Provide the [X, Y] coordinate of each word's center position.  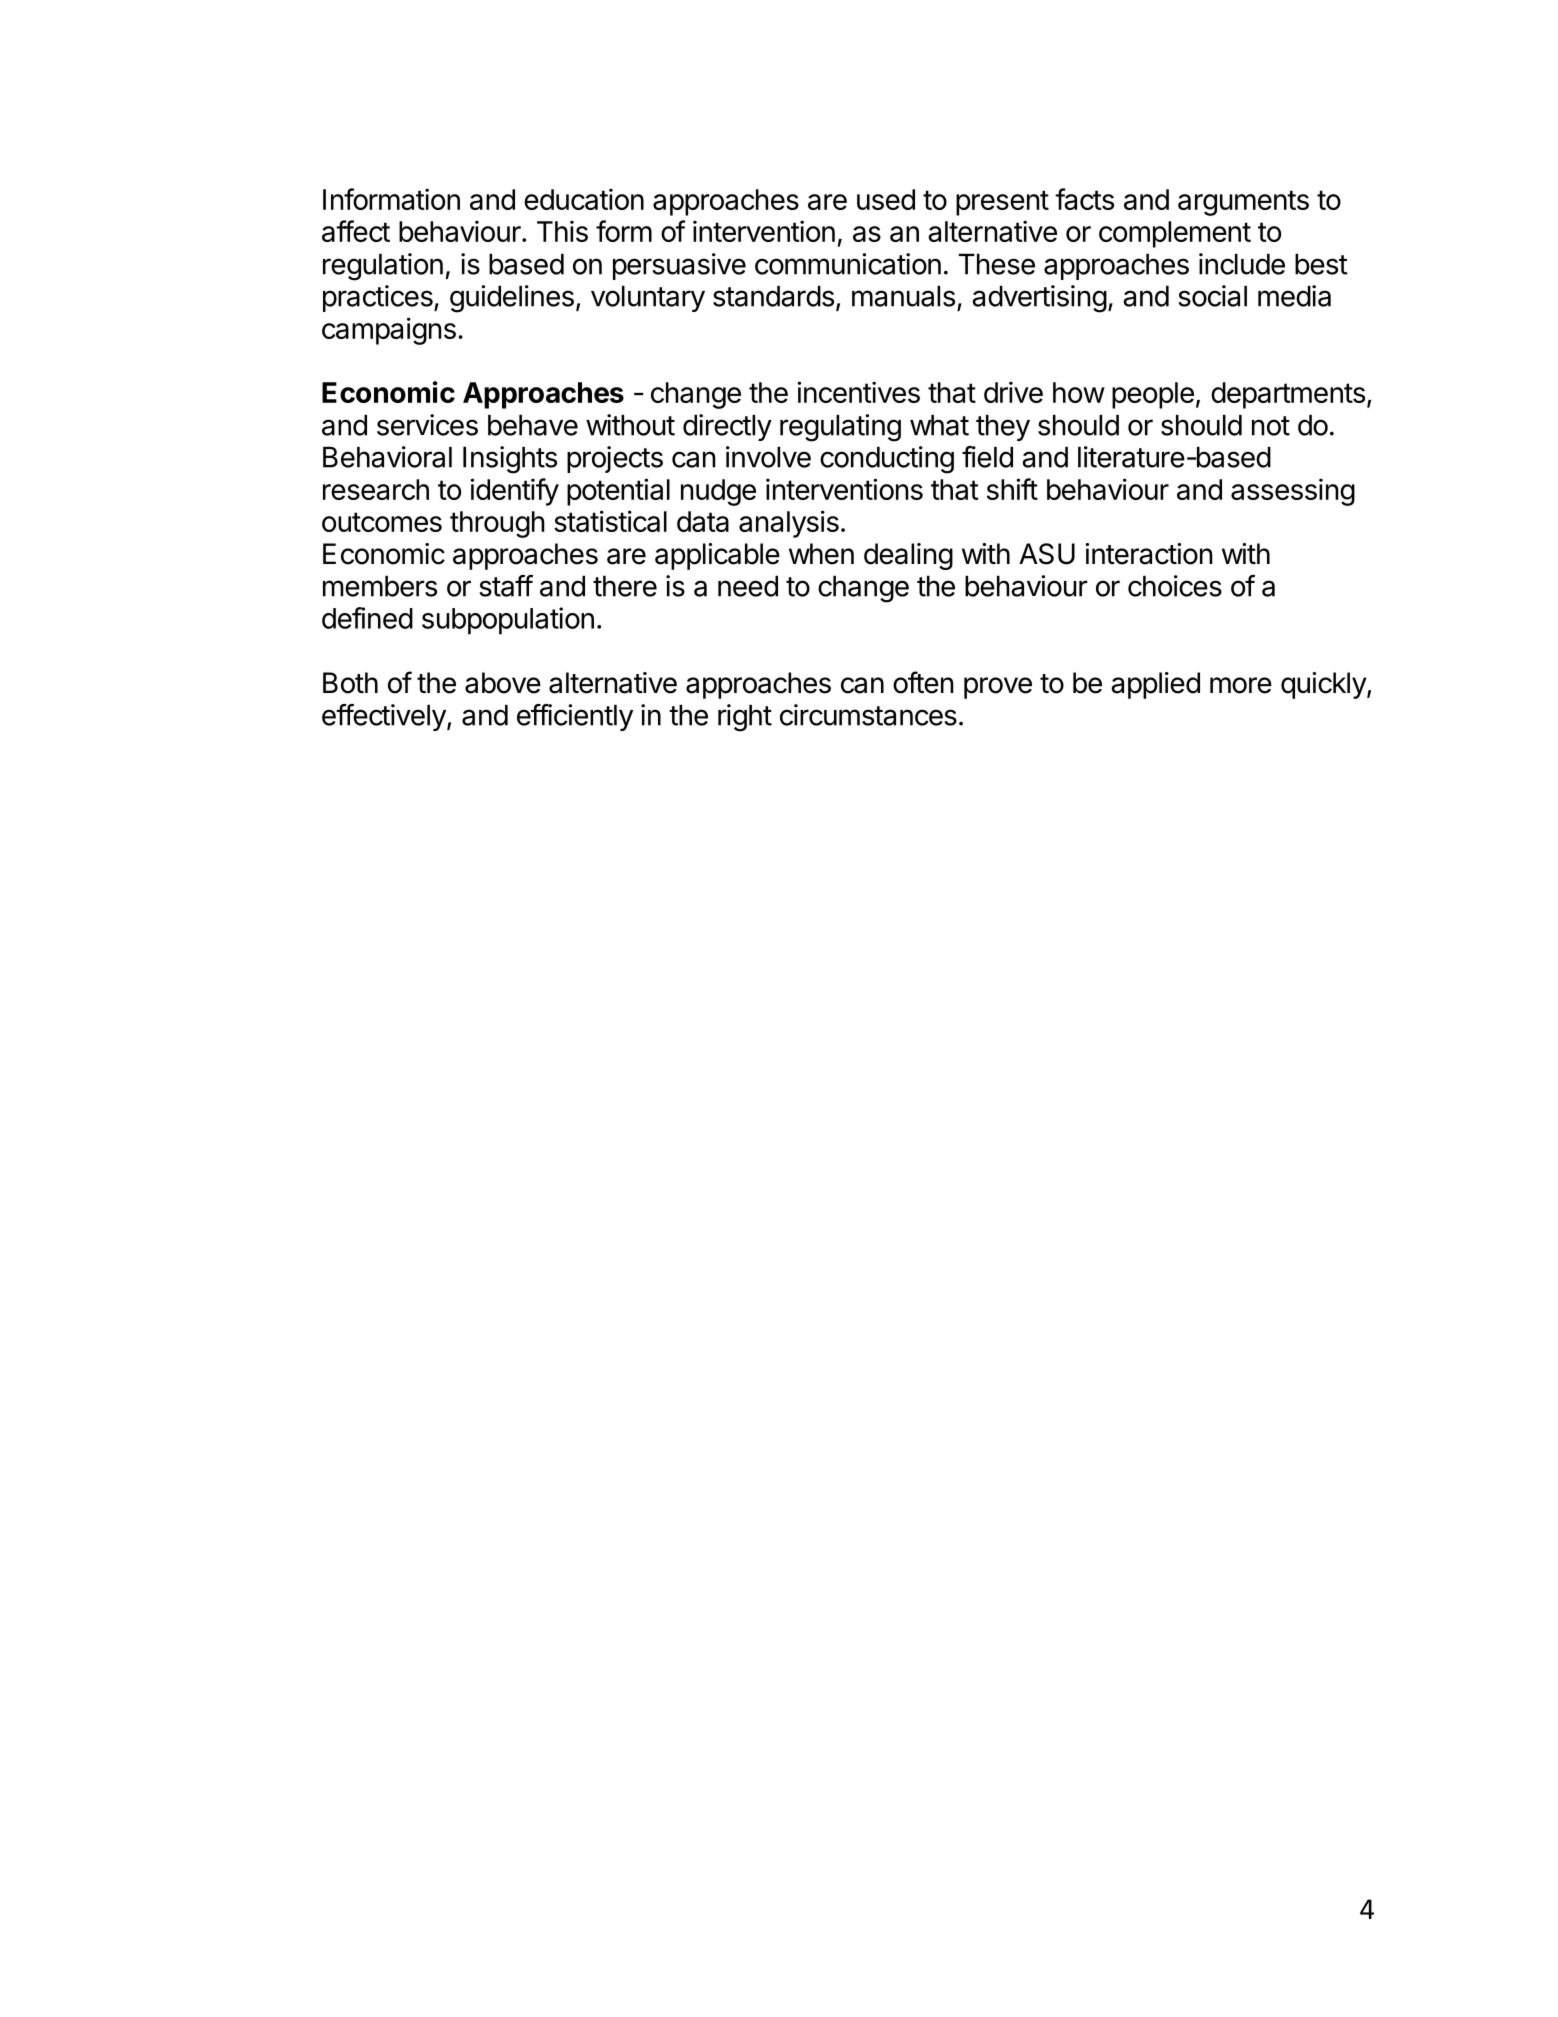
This [562, 231]
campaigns [389, 331]
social [1212, 296]
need [748, 586]
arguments [1243, 203]
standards [773, 296]
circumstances [868, 715]
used [886, 199]
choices [1175, 586]
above [503, 683]
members [380, 586]
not [1271, 426]
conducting [887, 460]
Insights [510, 460]
